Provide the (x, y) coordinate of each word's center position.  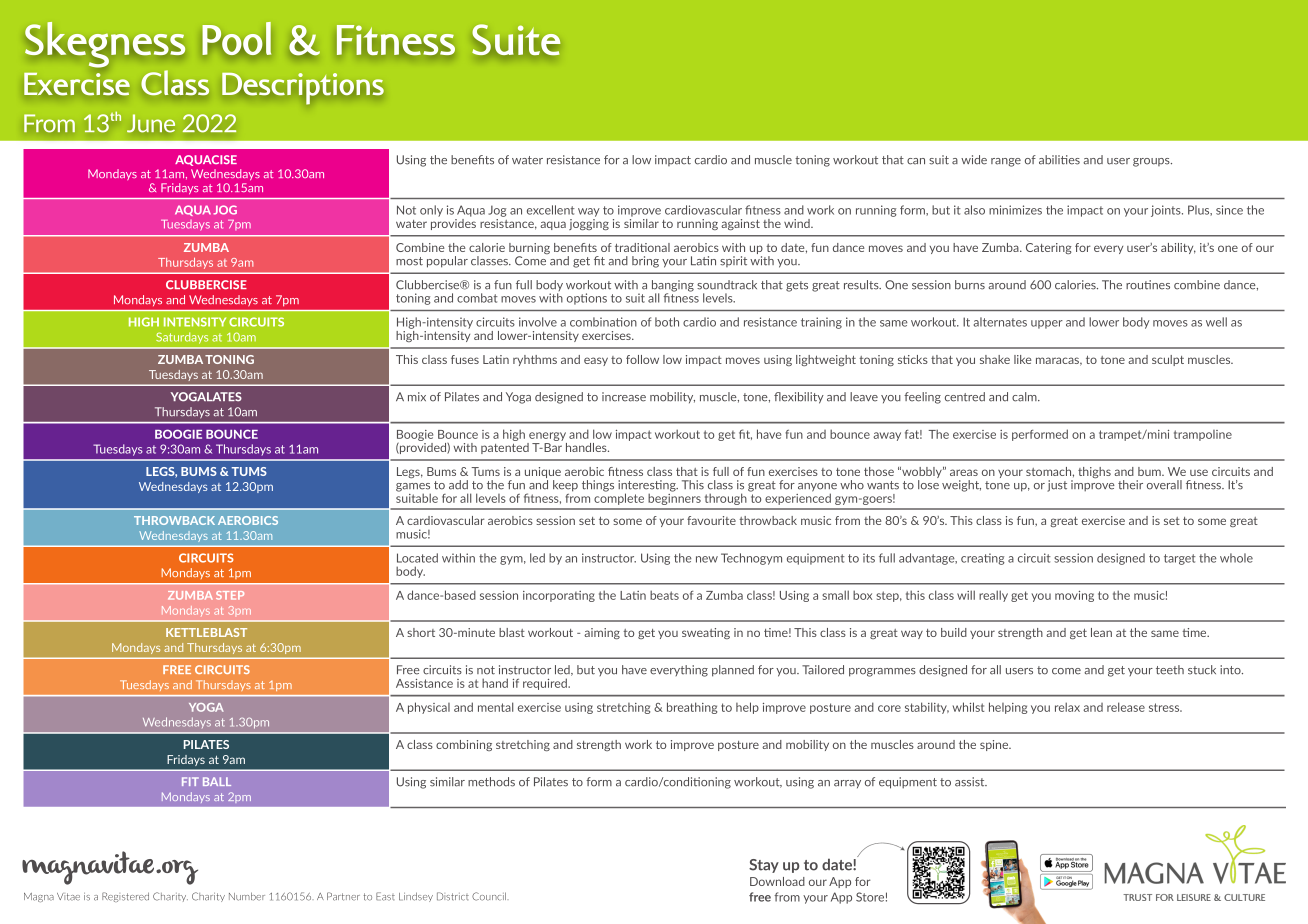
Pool (237, 38)
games (413, 488)
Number (247, 896)
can (916, 161)
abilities (1059, 160)
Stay (764, 866)
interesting (648, 487)
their (1130, 485)
